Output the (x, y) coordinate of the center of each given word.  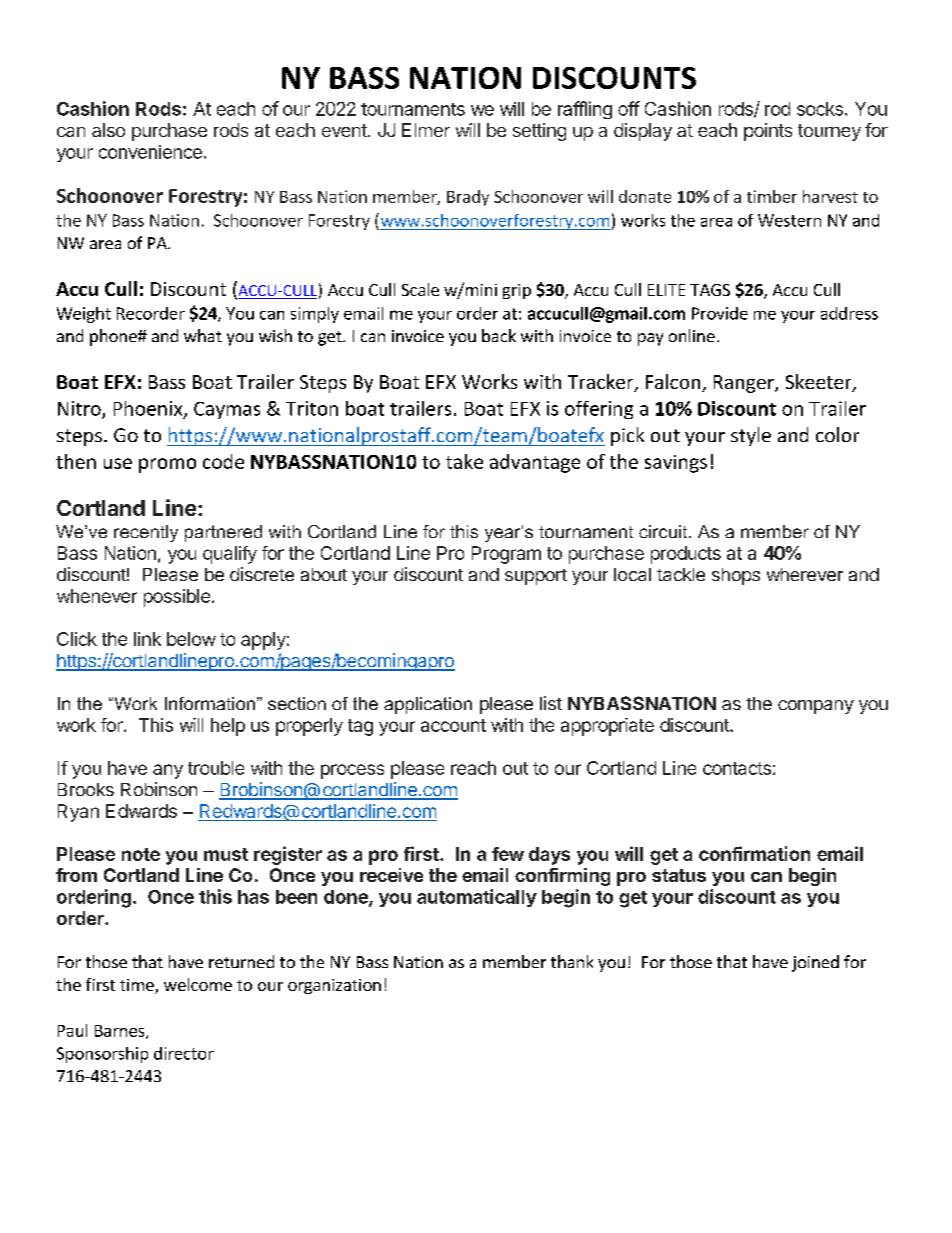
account (453, 725)
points (768, 132)
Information (210, 703)
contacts (737, 768)
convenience (150, 152)
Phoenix (149, 409)
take (464, 461)
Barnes (121, 1032)
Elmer (426, 130)
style (751, 436)
